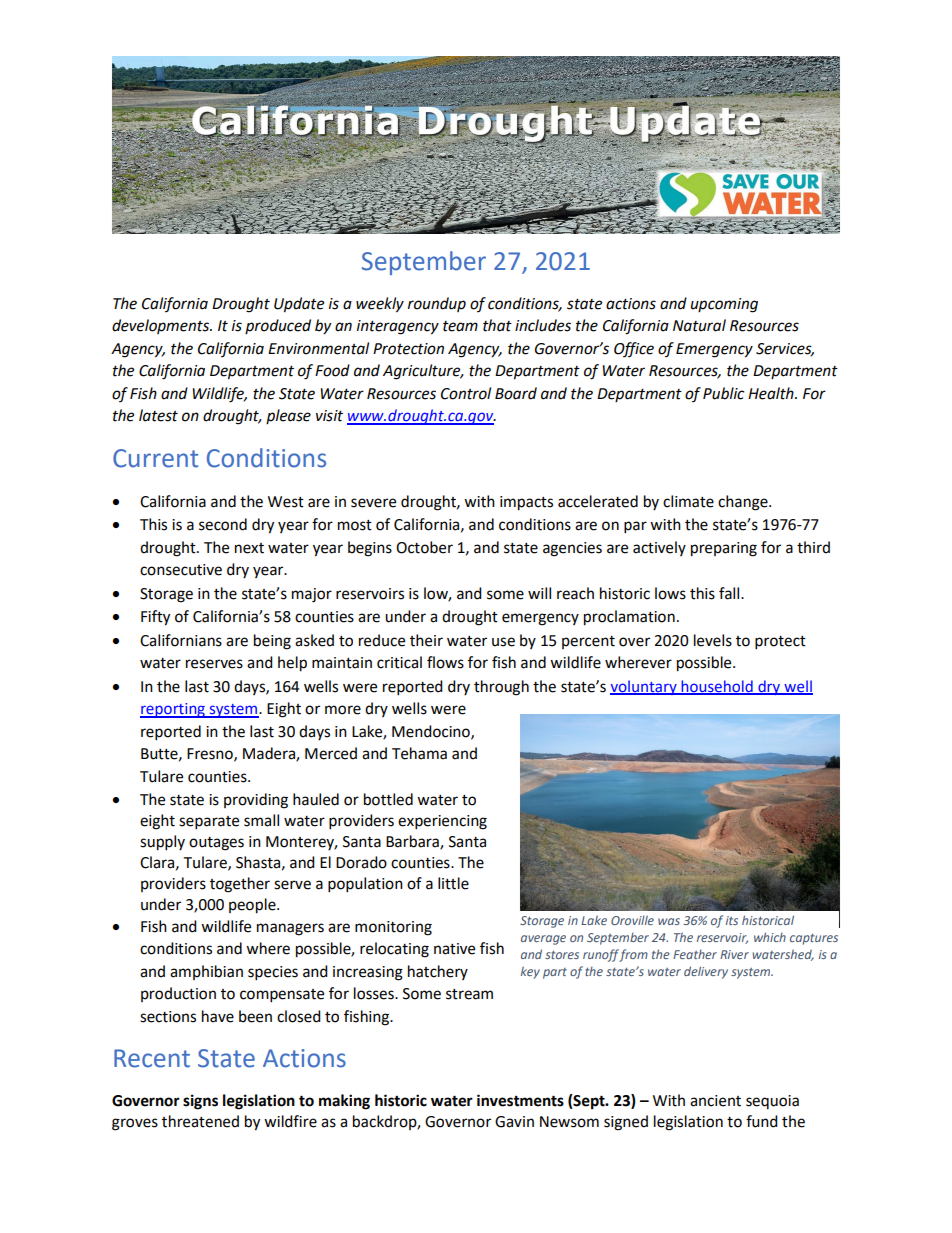 The height and width of the screenshot is (1233, 952). I want to click on native, so click(454, 949).
